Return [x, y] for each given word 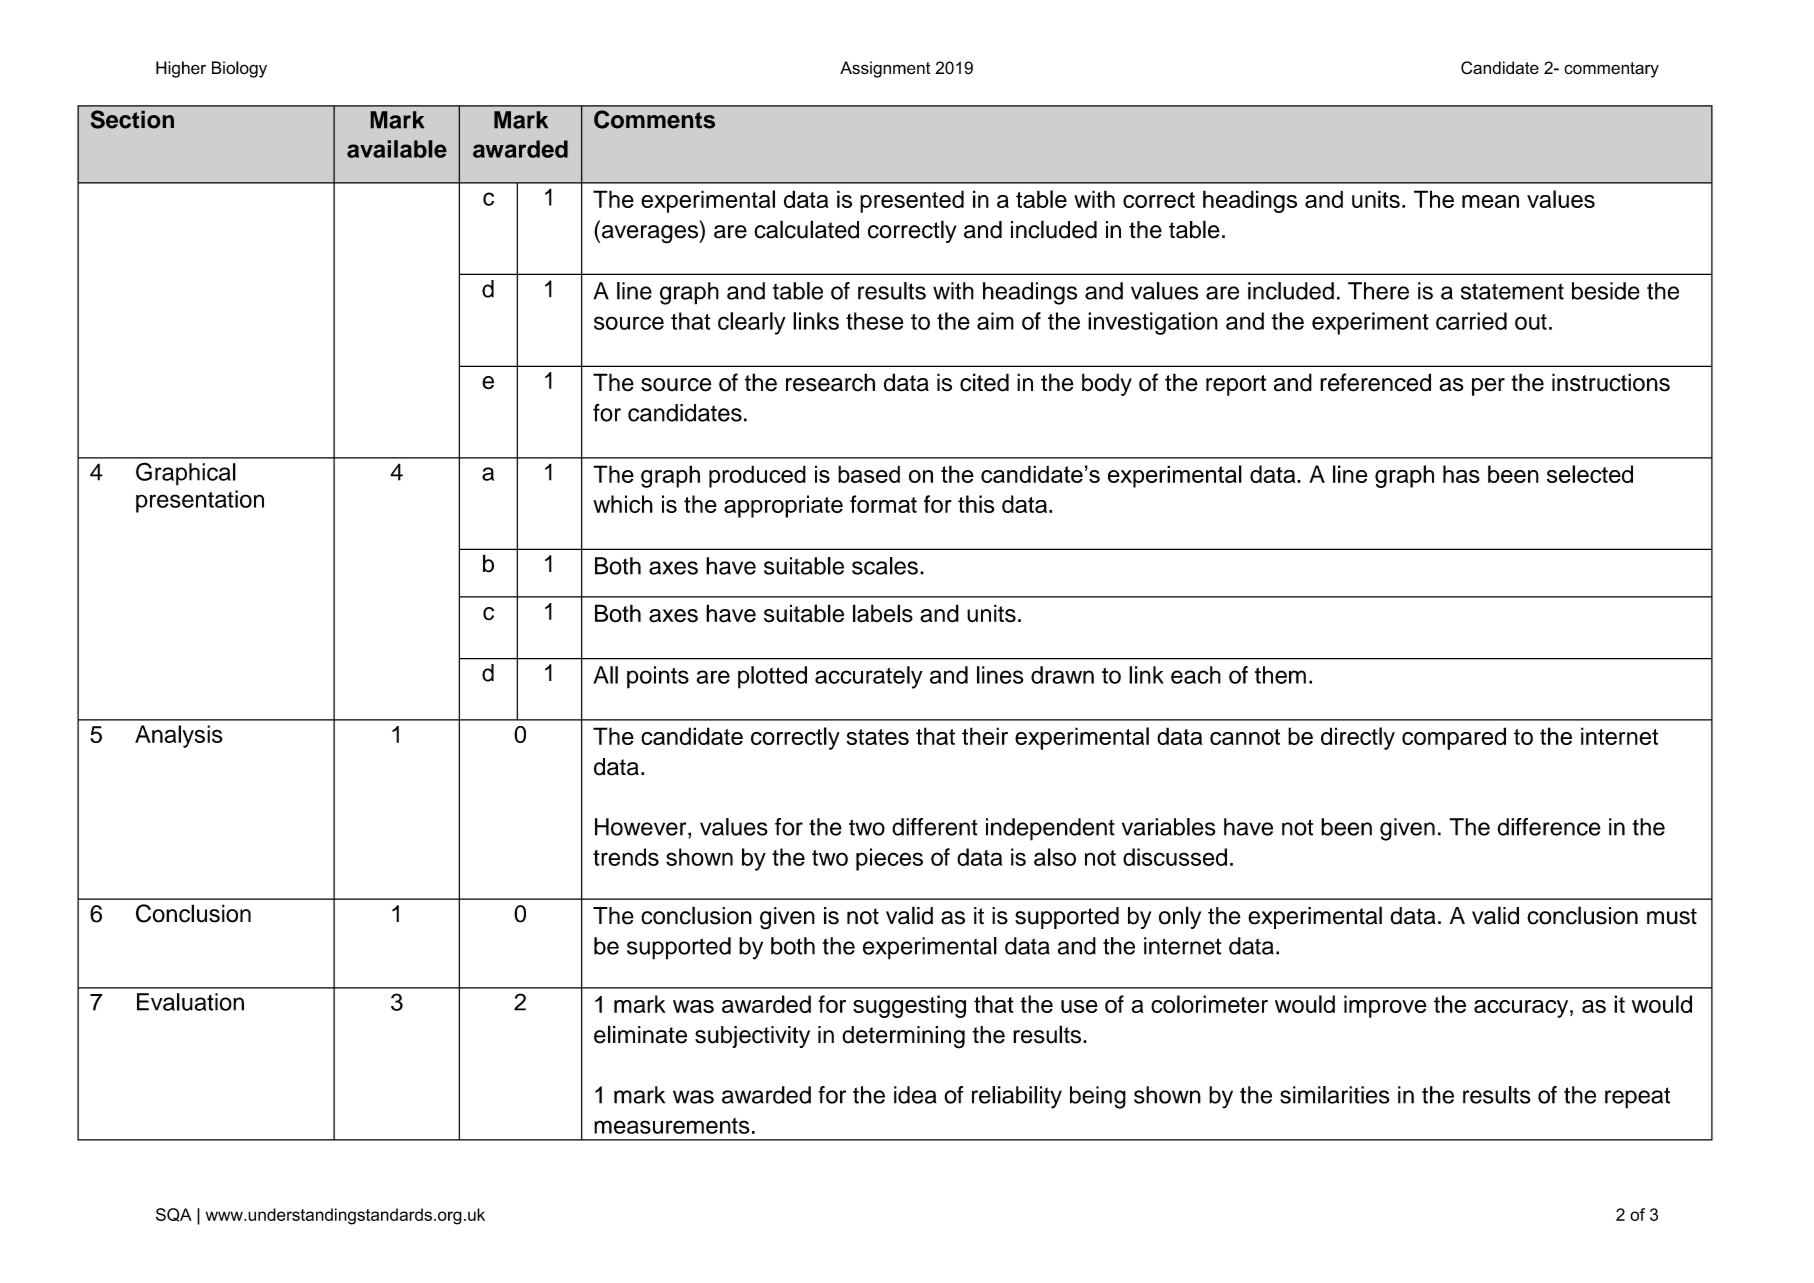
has [1461, 474]
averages [651, 234]
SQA [174, 1215]
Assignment [885, 69]
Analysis [179, 736]
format [883, 504]
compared [1454, 738]
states [878, 737]
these [874, 321]
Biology [239, 69]
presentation [200, 501]
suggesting [909, 1006]
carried [1471, 321]
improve [1385, 1006]
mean [1490, 201]
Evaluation [190, 1002]
